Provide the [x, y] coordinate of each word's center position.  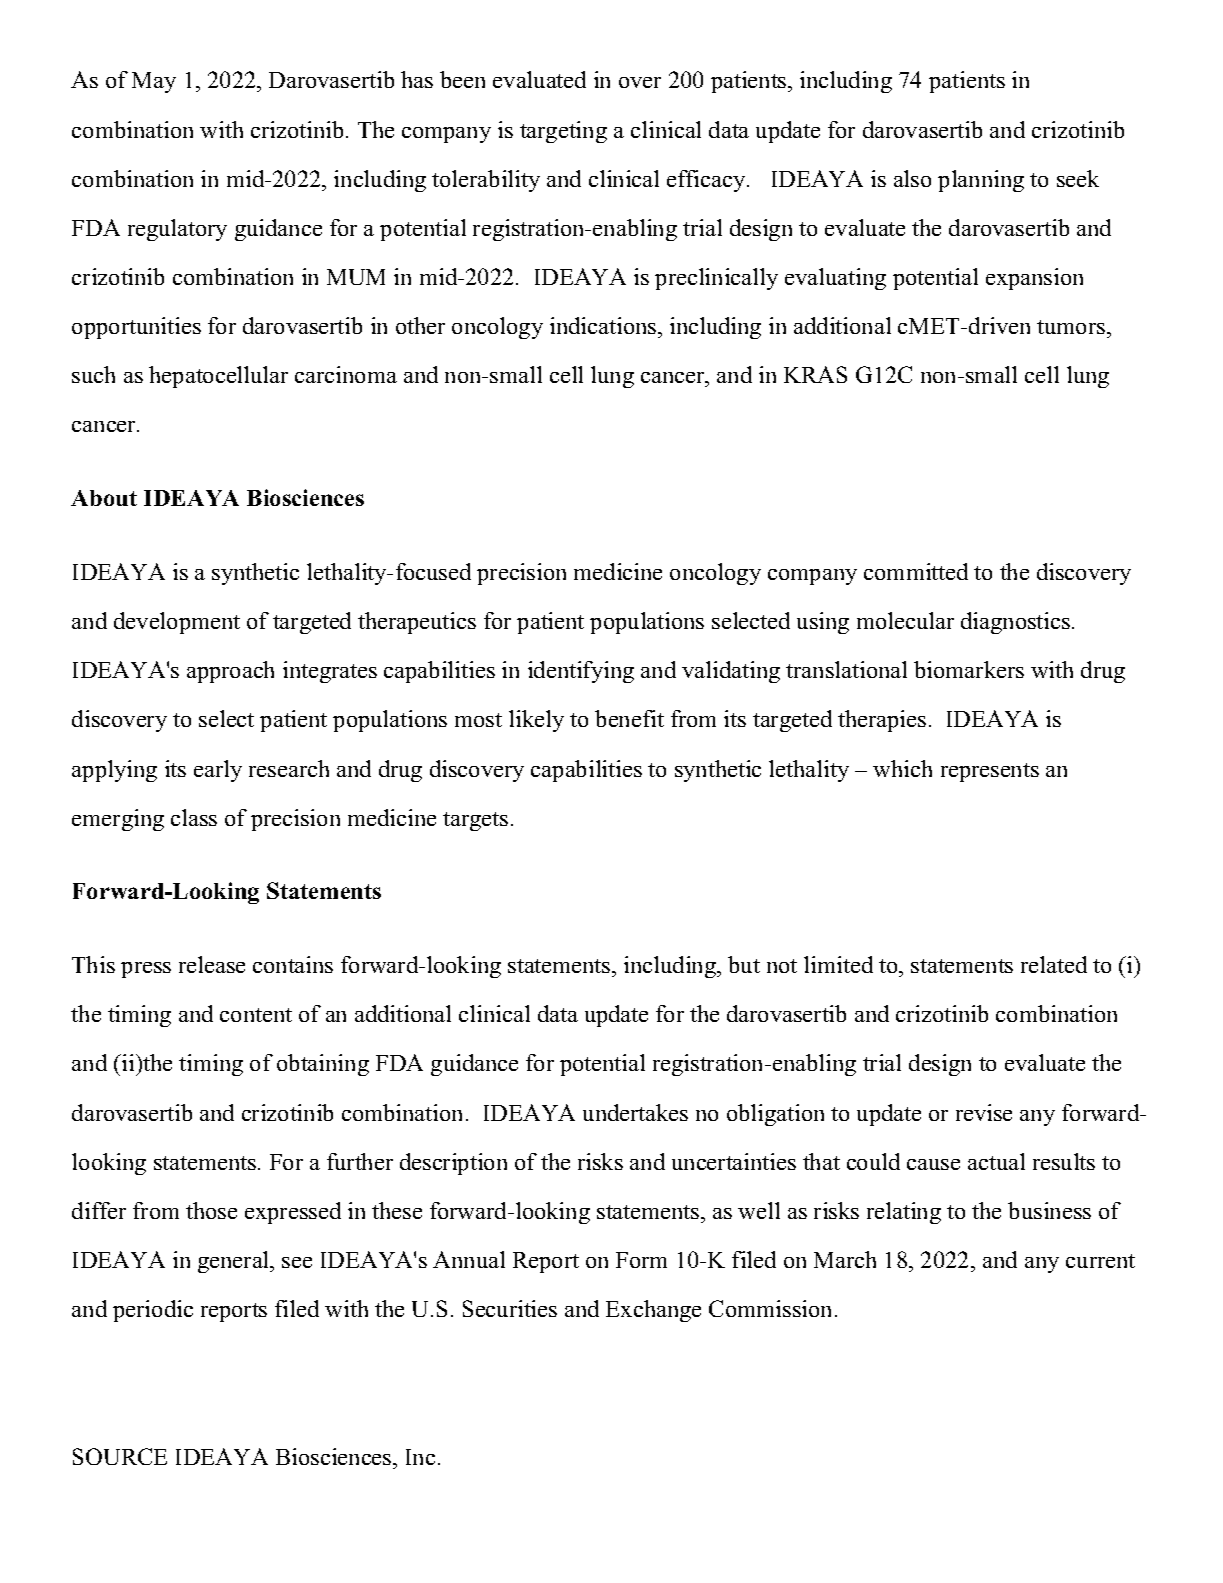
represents [990, 772]
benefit [629, 718]
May [154, 82]
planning [981, 181]
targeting [563, 132]
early [218, 771]
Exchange [653, 1311]
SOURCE [120, 1456]
